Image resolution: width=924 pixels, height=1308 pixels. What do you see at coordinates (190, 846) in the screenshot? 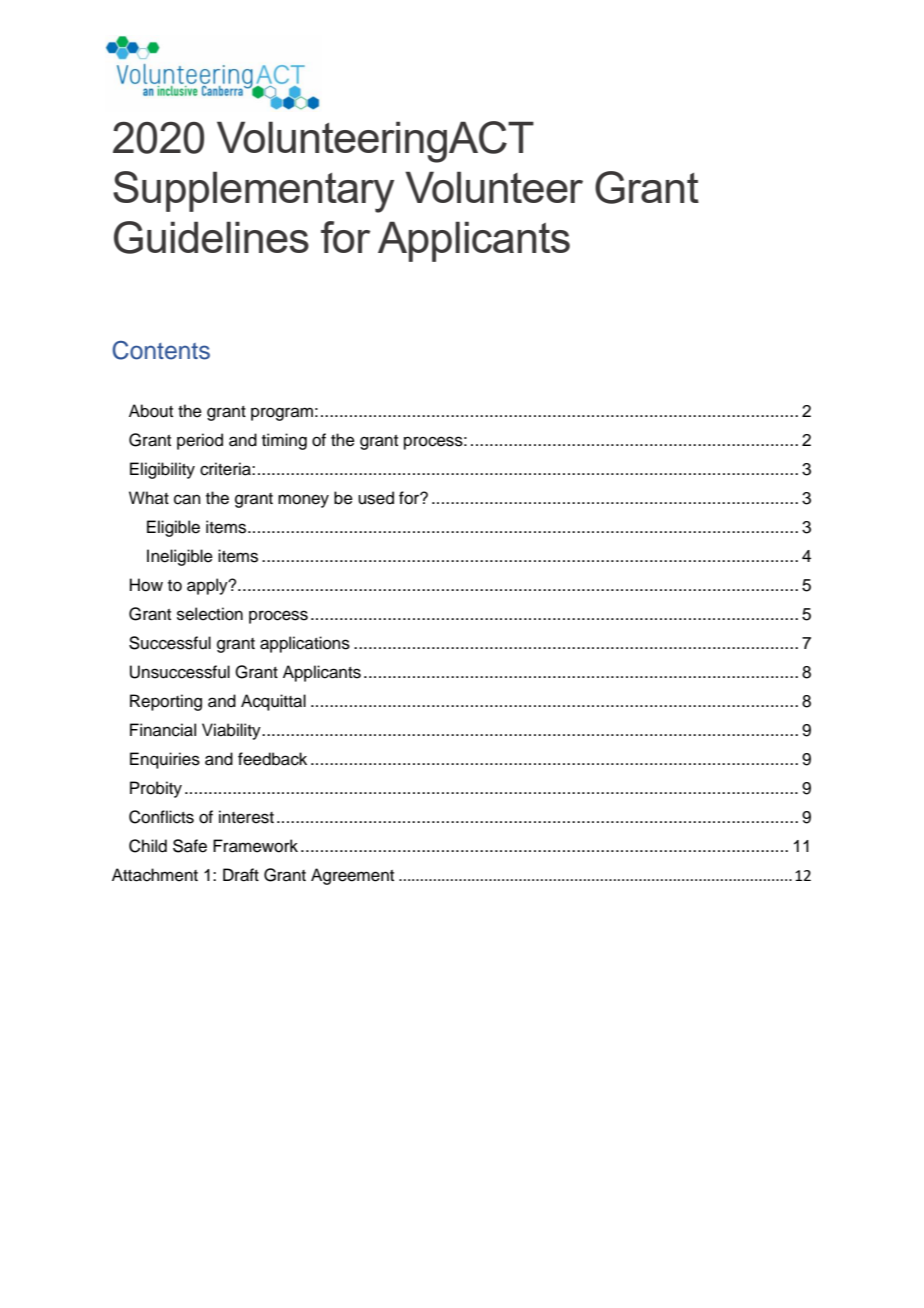
I see `Safe` at bounding box center [190, 846].
